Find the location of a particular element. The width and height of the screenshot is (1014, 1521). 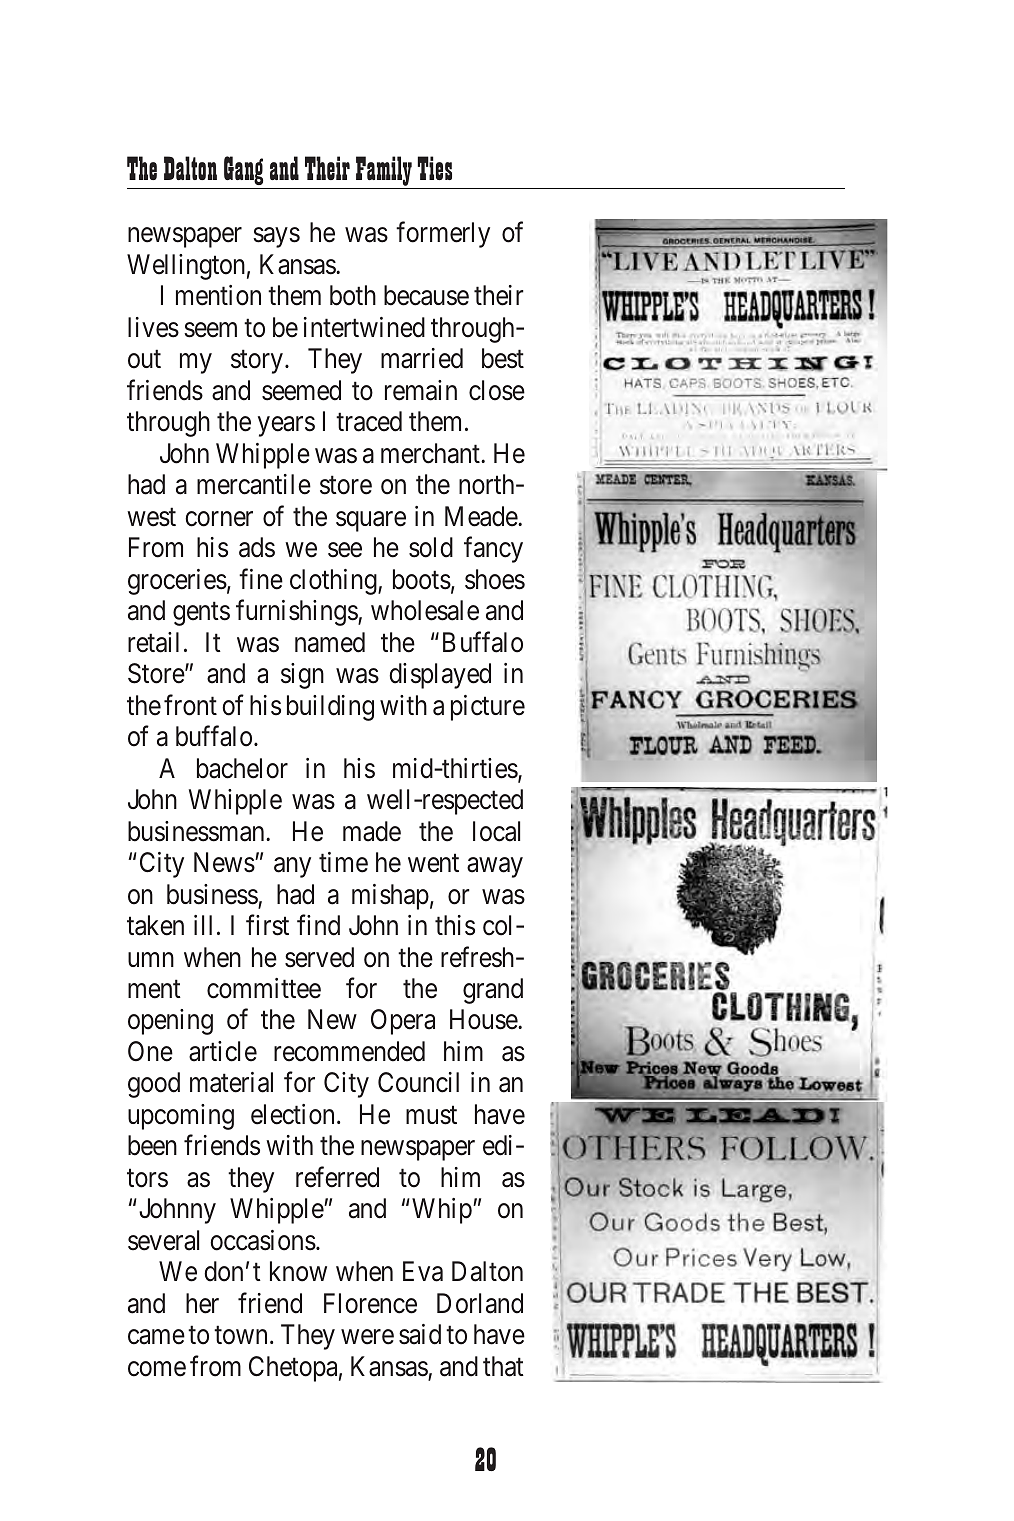

ill is located at coordinates (203, 925).
